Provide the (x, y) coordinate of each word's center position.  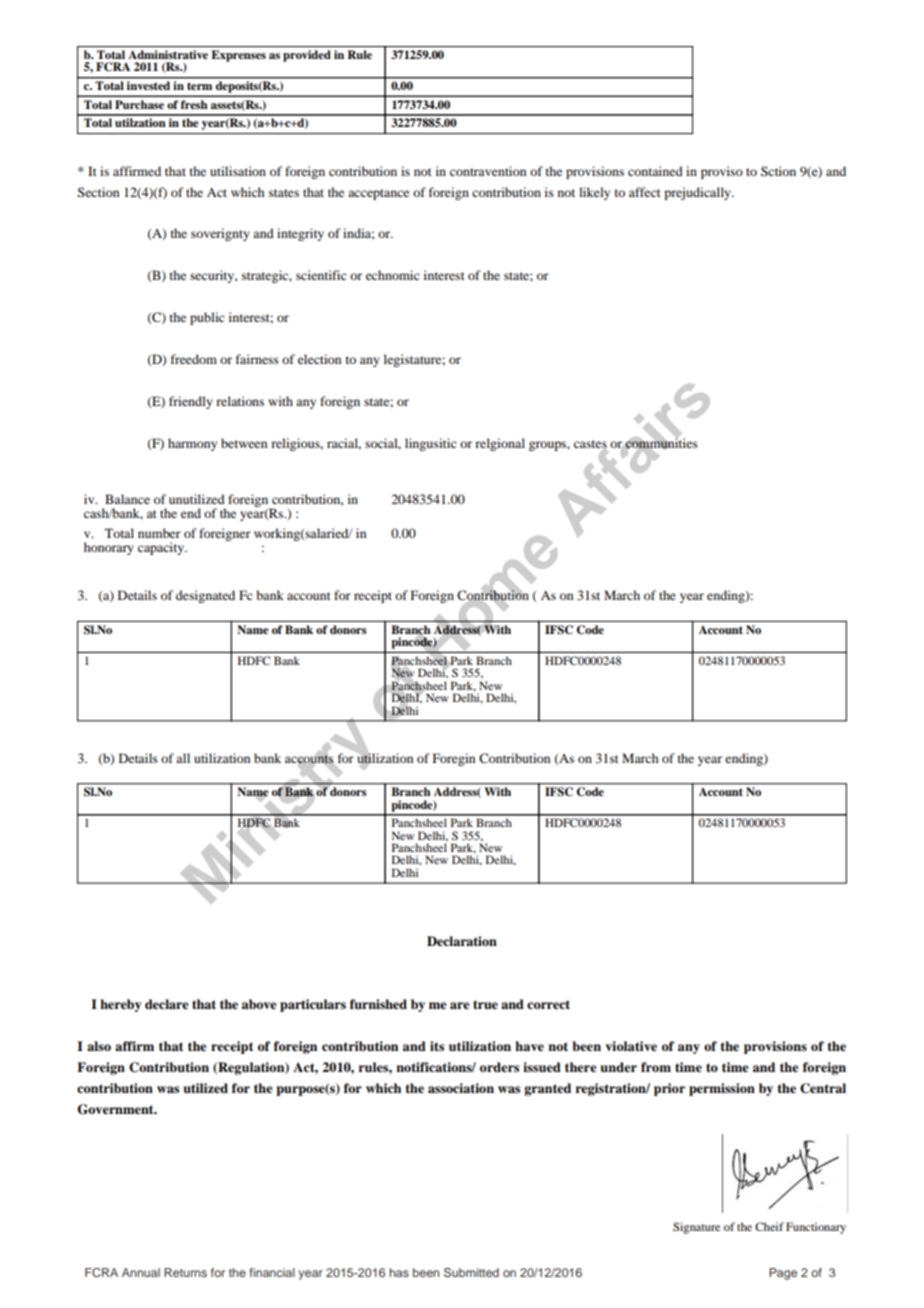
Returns (185, 1272)
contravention (488, 171)
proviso (722, 172)
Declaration (462, 941)
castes (590, 445)
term (199, 86)
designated (205, 596)
